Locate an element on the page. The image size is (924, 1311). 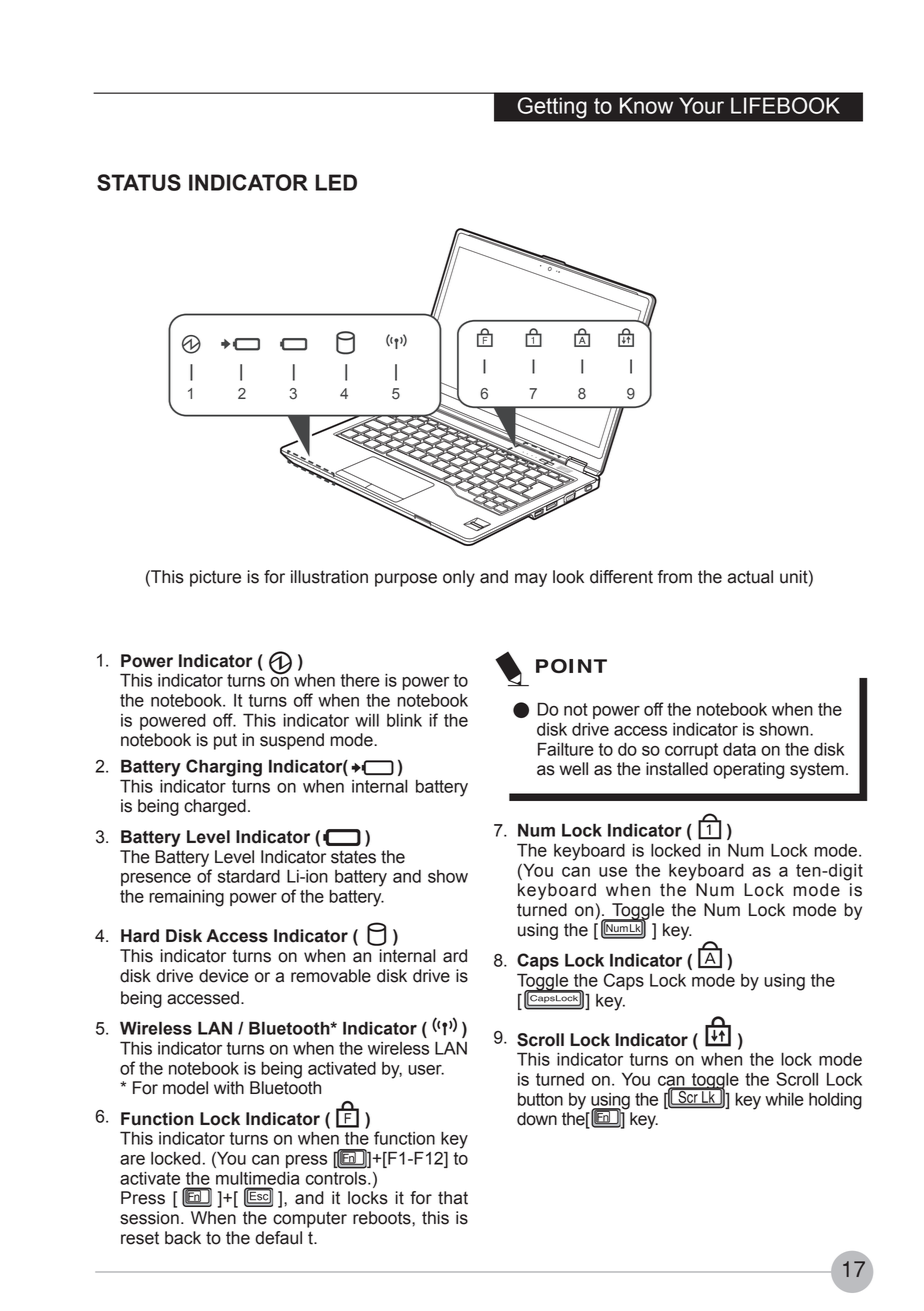
multimedia is located at coordinates (257, 1178).
